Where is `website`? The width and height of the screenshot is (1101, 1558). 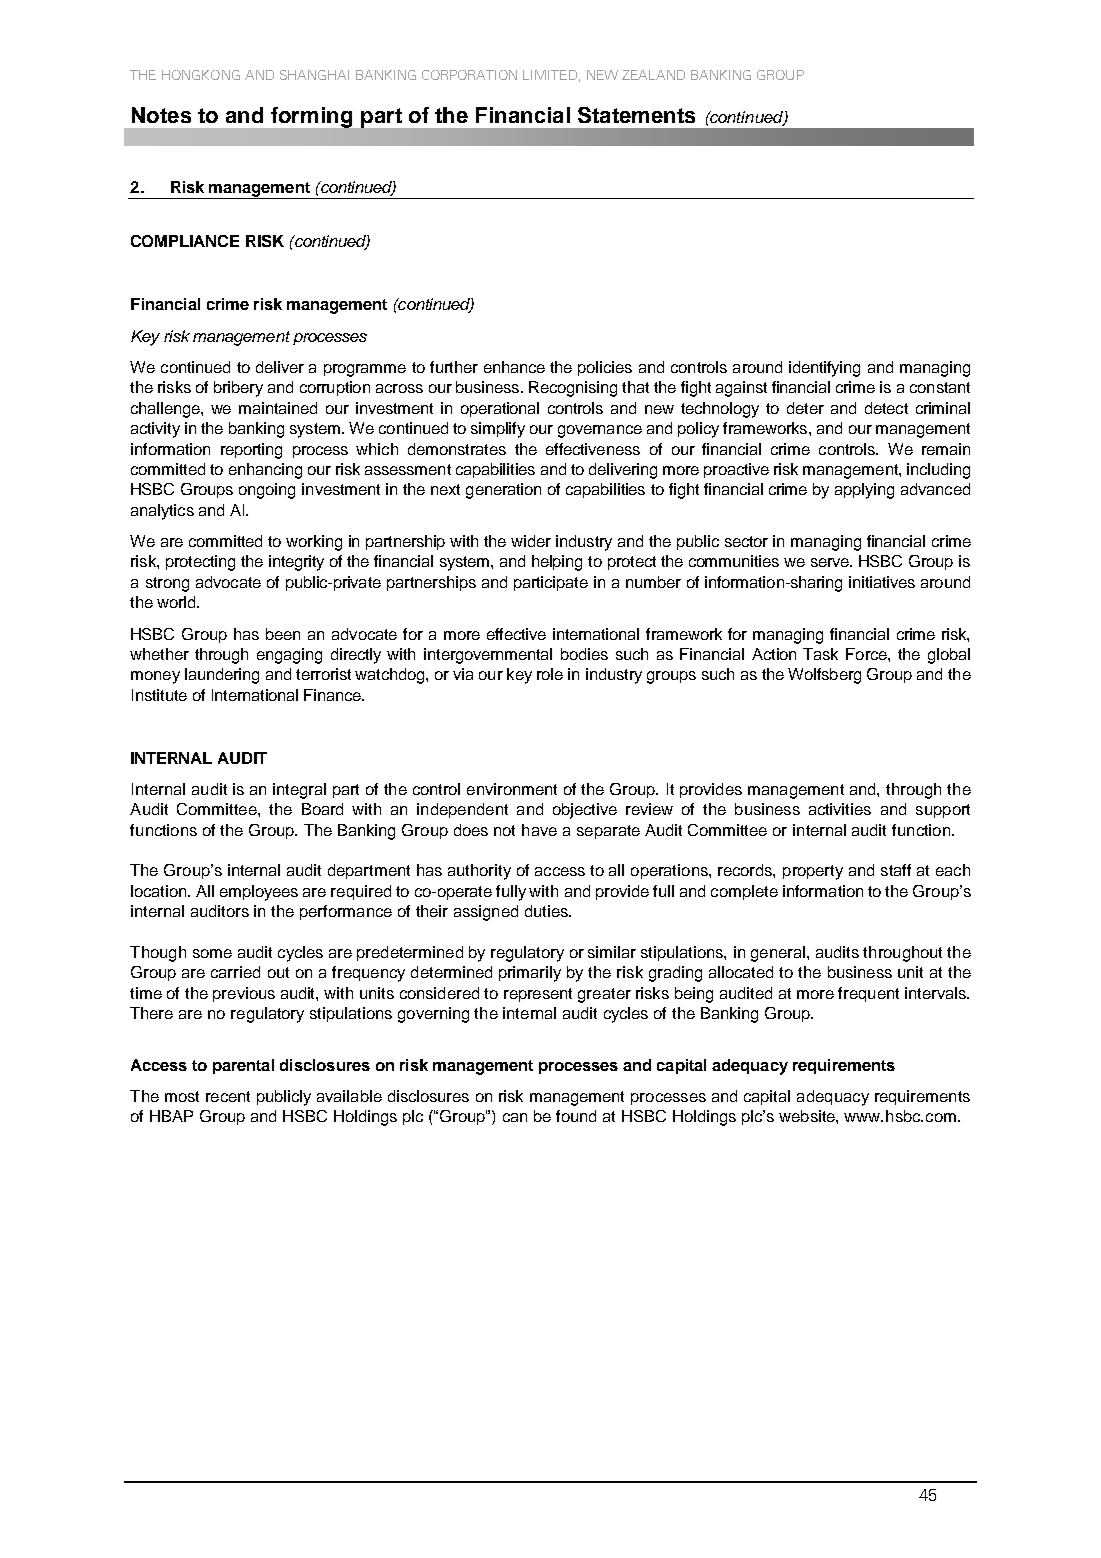 website is located at coordinates (808, 1116).
